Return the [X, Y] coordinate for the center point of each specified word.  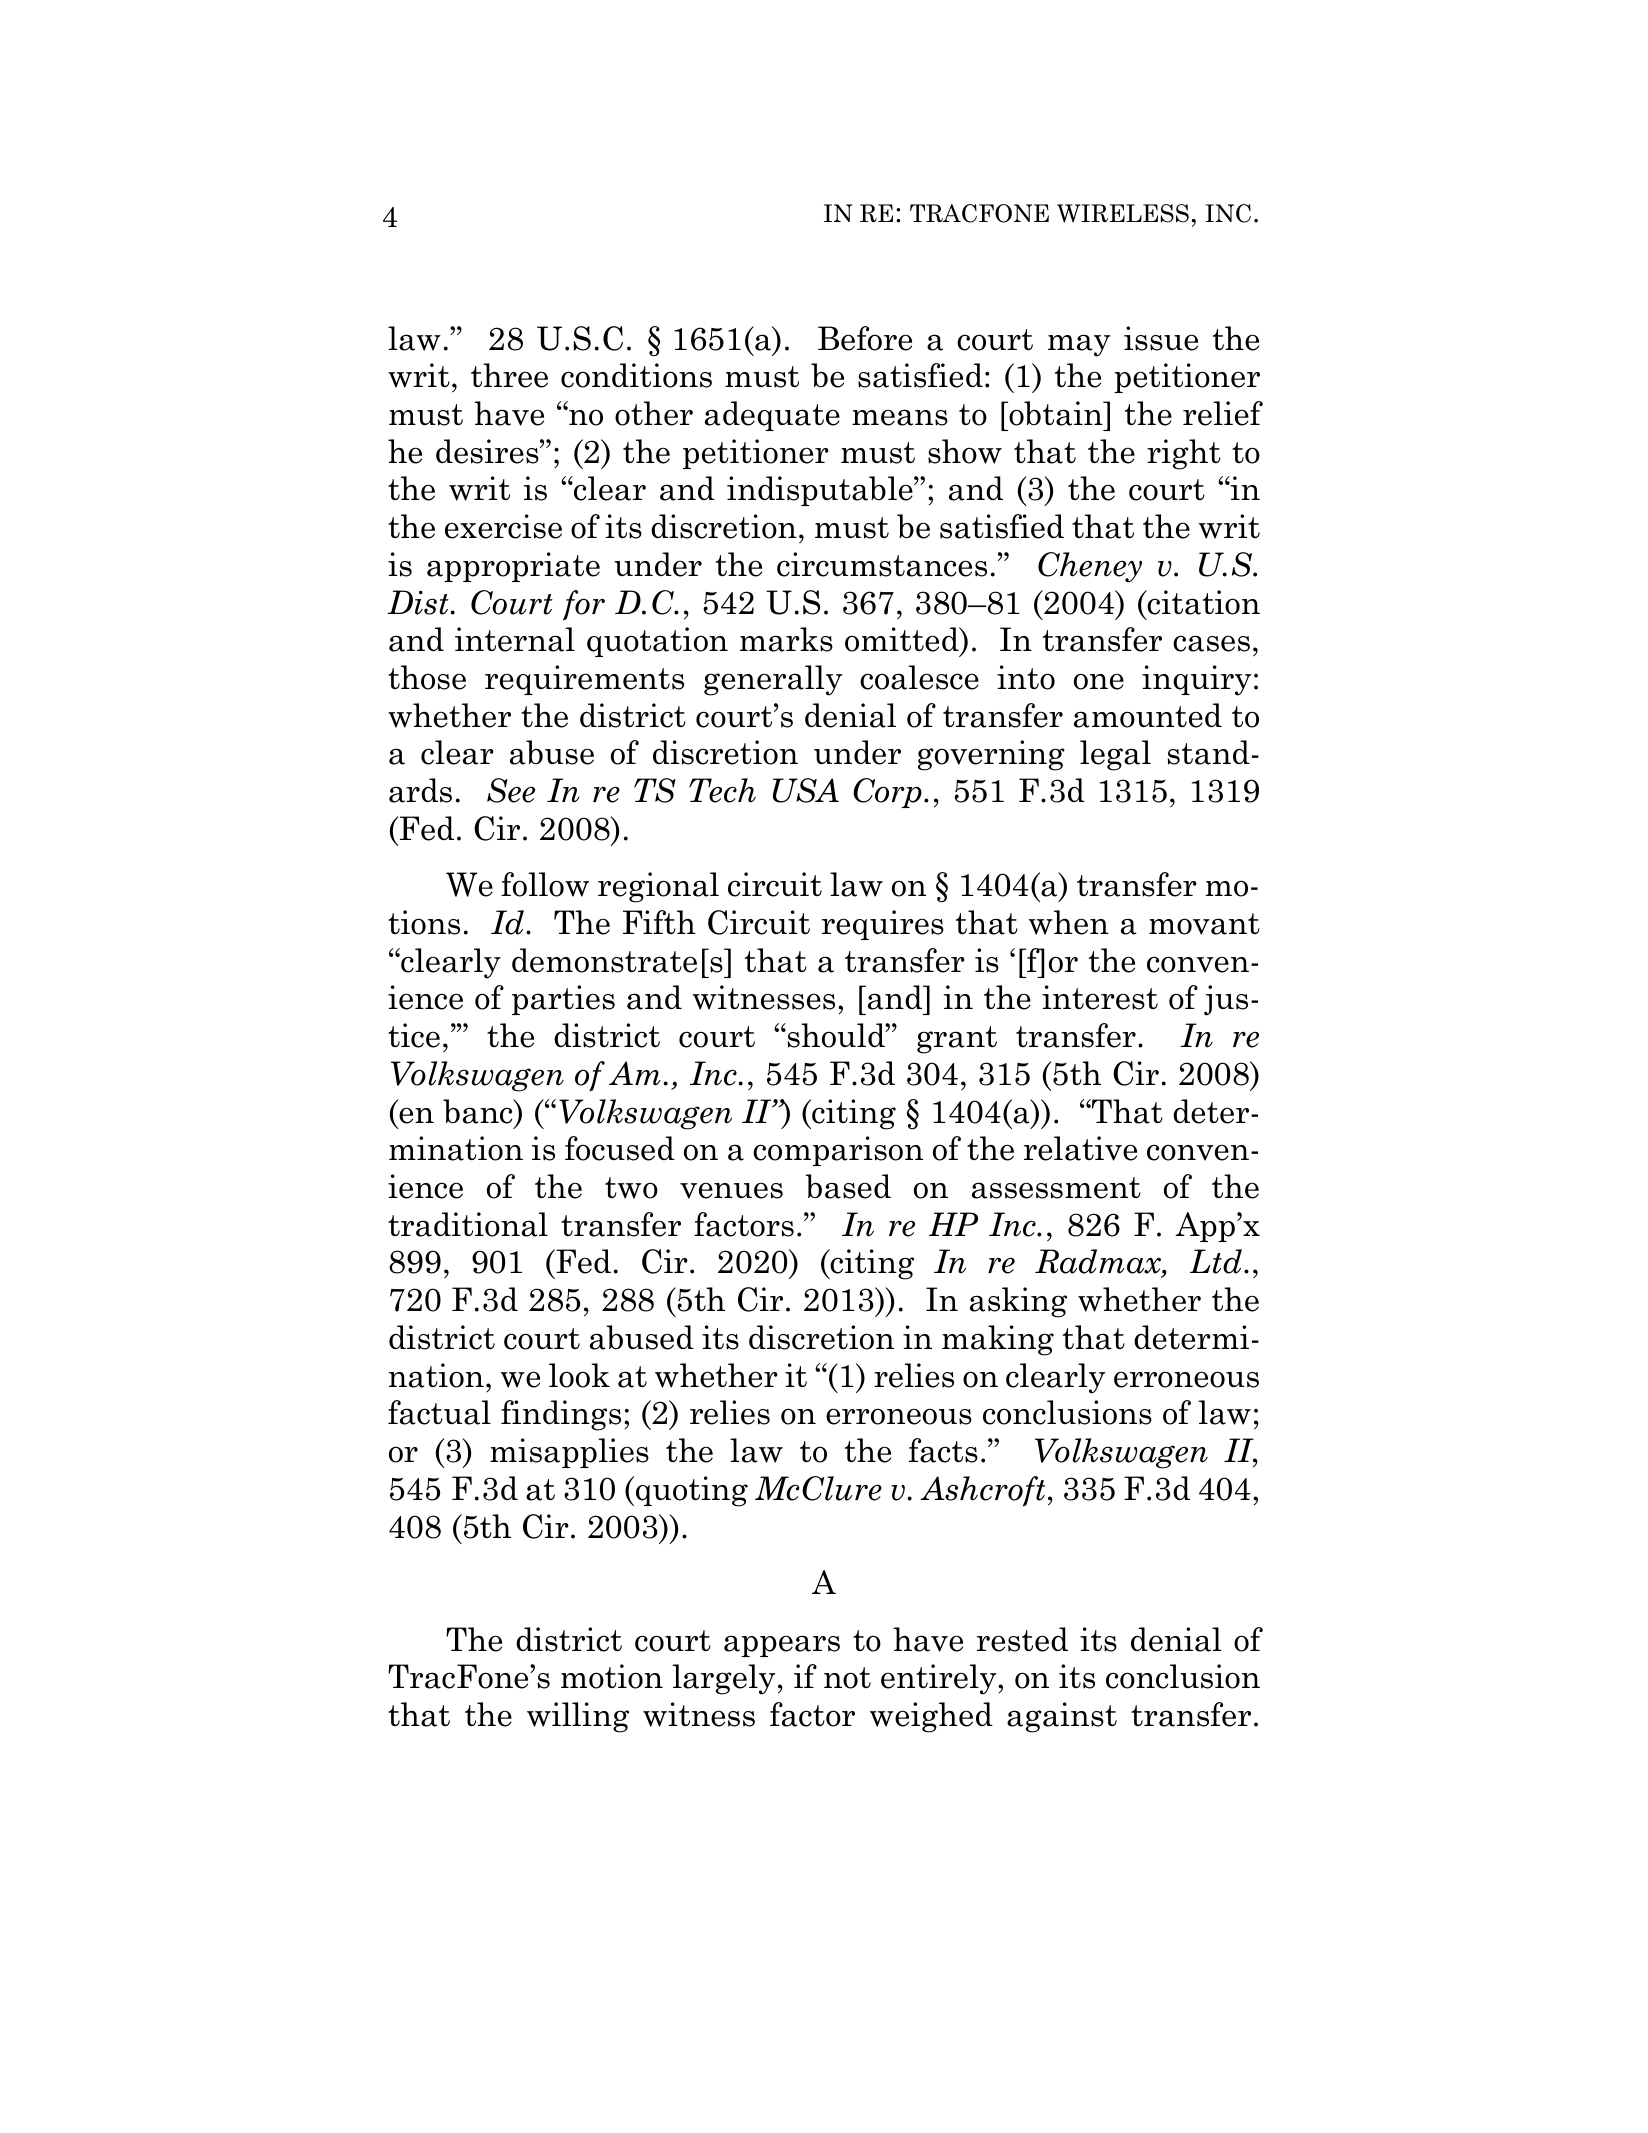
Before [865, 338]
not [847, 1678]
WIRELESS [1123, 213]
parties [563, 1000]
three [509, 375]
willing [578, 1717]
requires [883, 925]
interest [1100, 997]
